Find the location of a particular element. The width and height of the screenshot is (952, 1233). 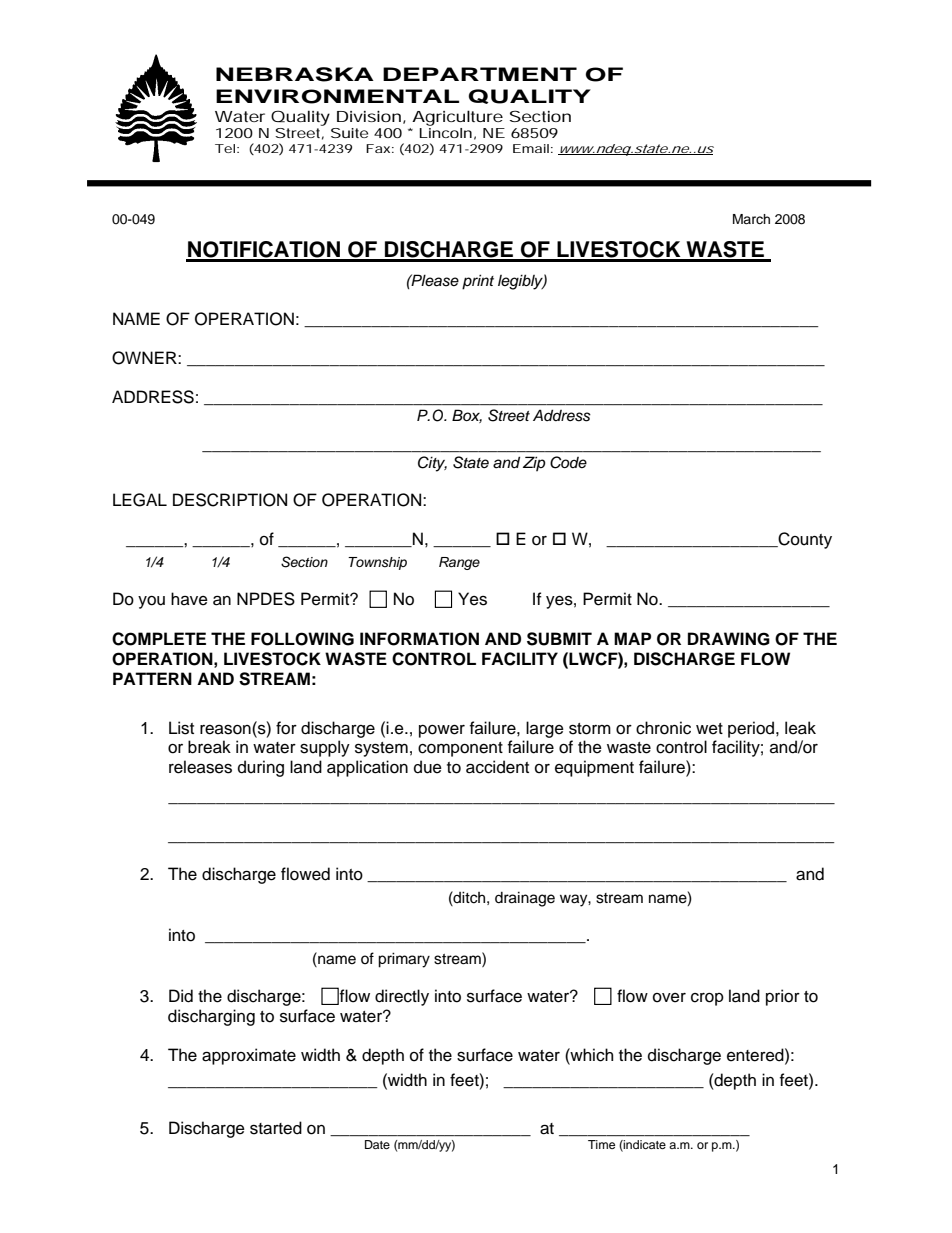

drainage is located at coordinates (525, 899).
